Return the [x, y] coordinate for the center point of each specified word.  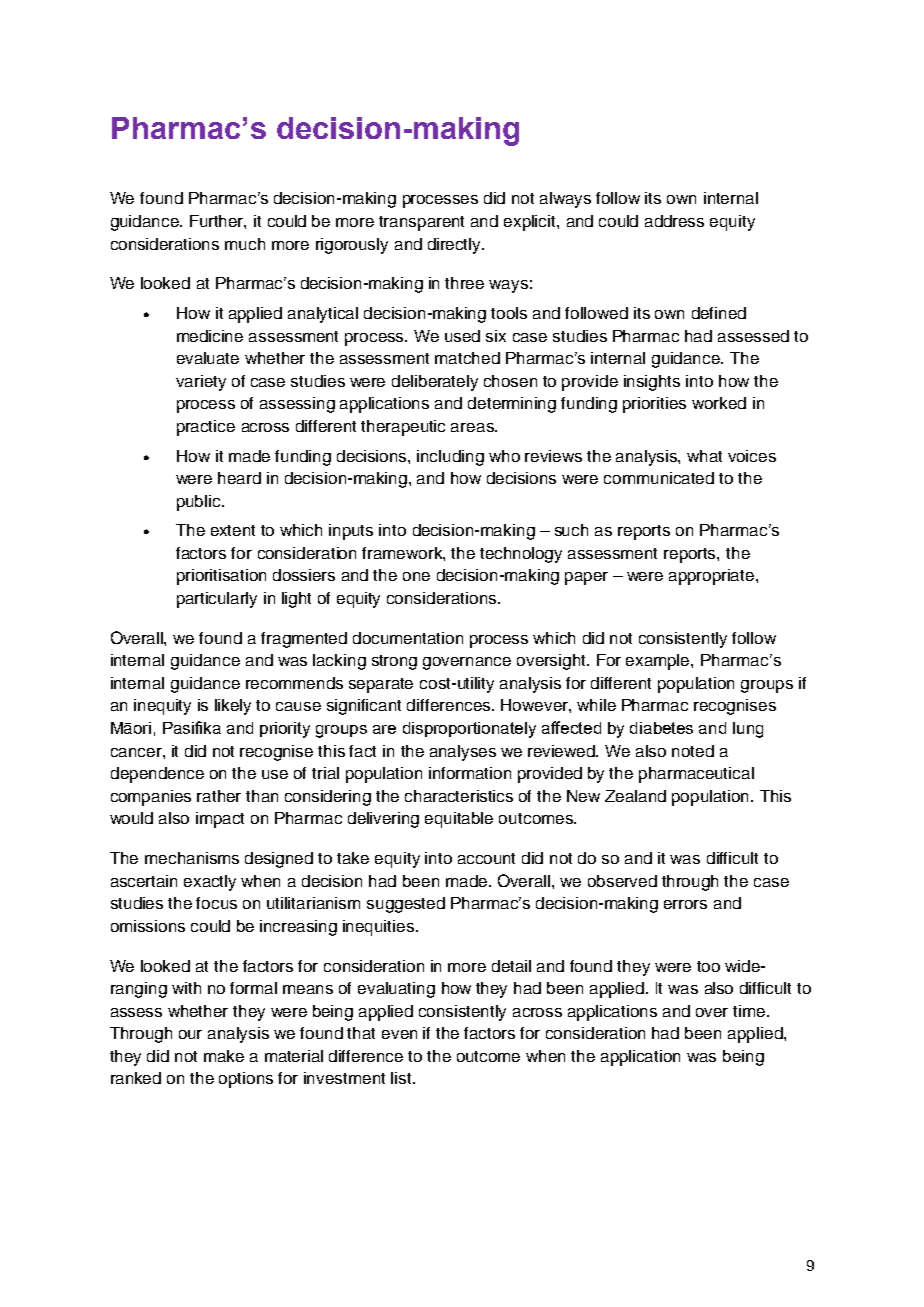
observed [622, 881]
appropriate [713, 577]
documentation [408, 638]
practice [206, 428]
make [224, 1056]
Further [218, 222]
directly [456, 246]
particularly [217, 600]
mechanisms [192, 858]
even [399, 1034]
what [704, 456]
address [674, 221]
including [450, 458]
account [486, 858]
